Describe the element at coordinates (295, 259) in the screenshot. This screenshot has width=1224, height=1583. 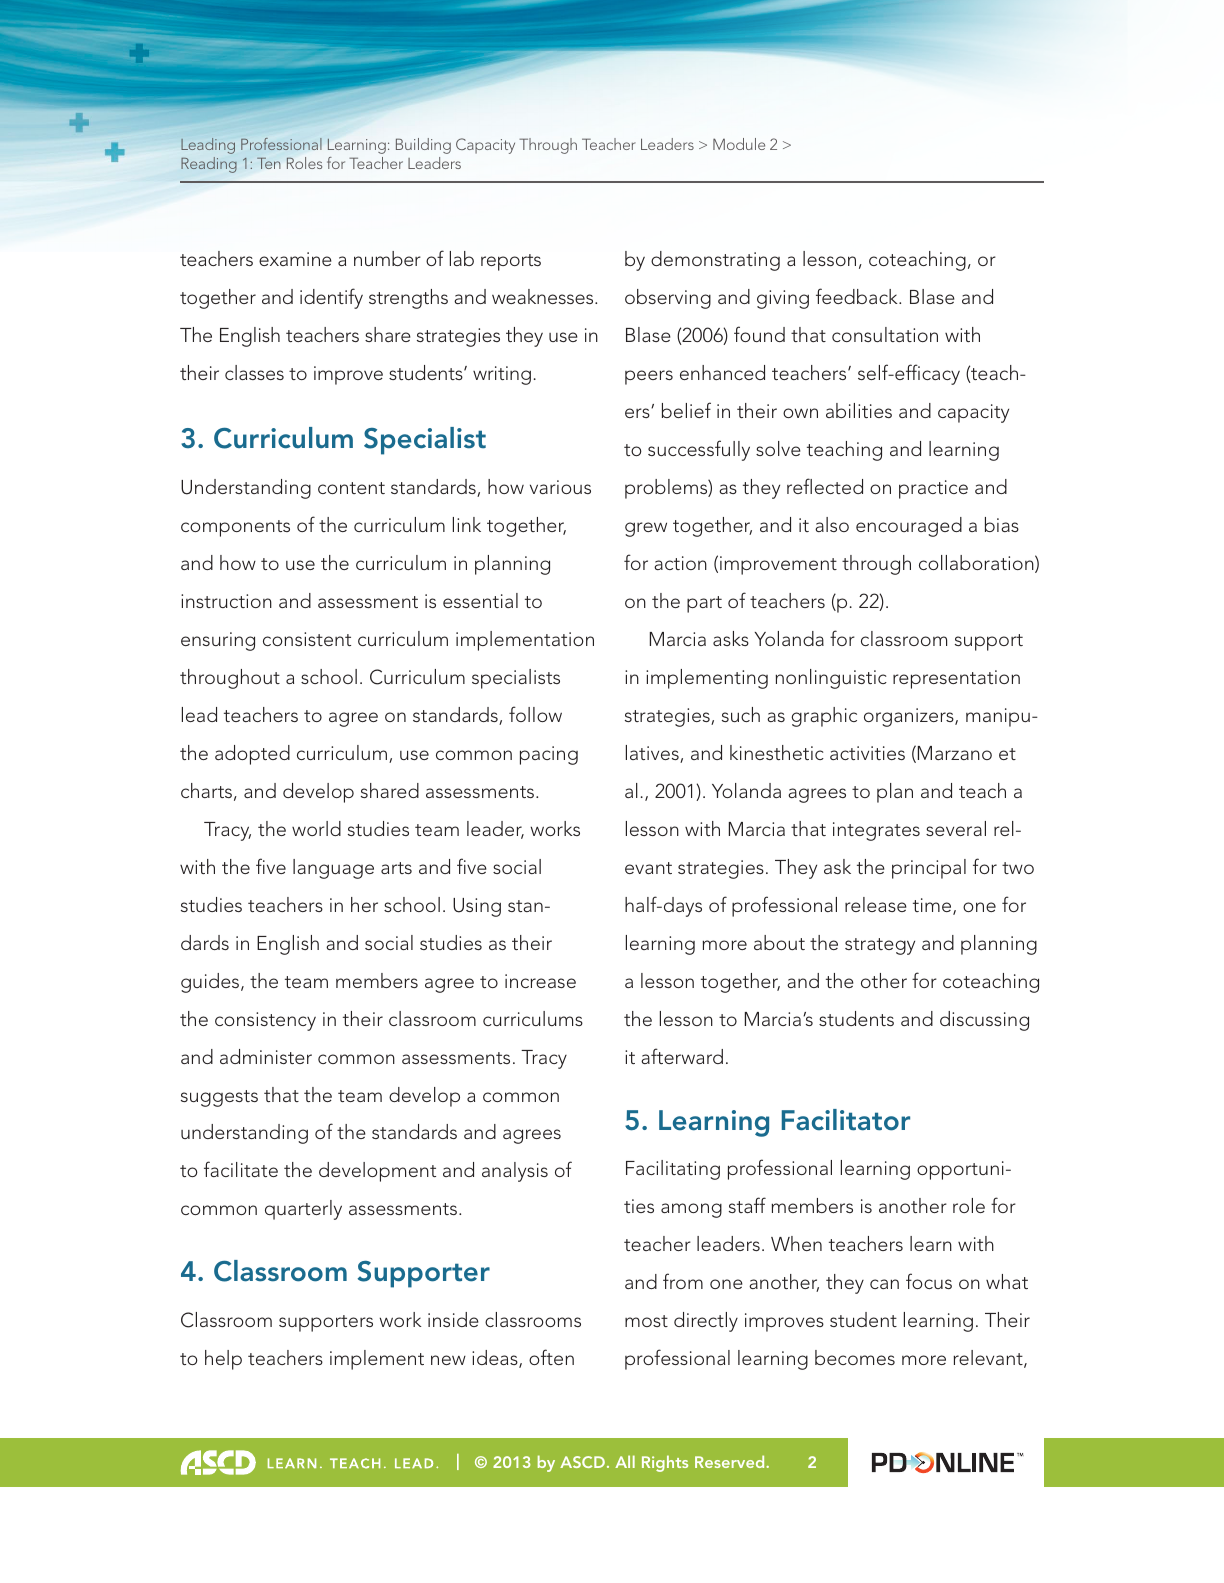
I see `examine` at that location.
